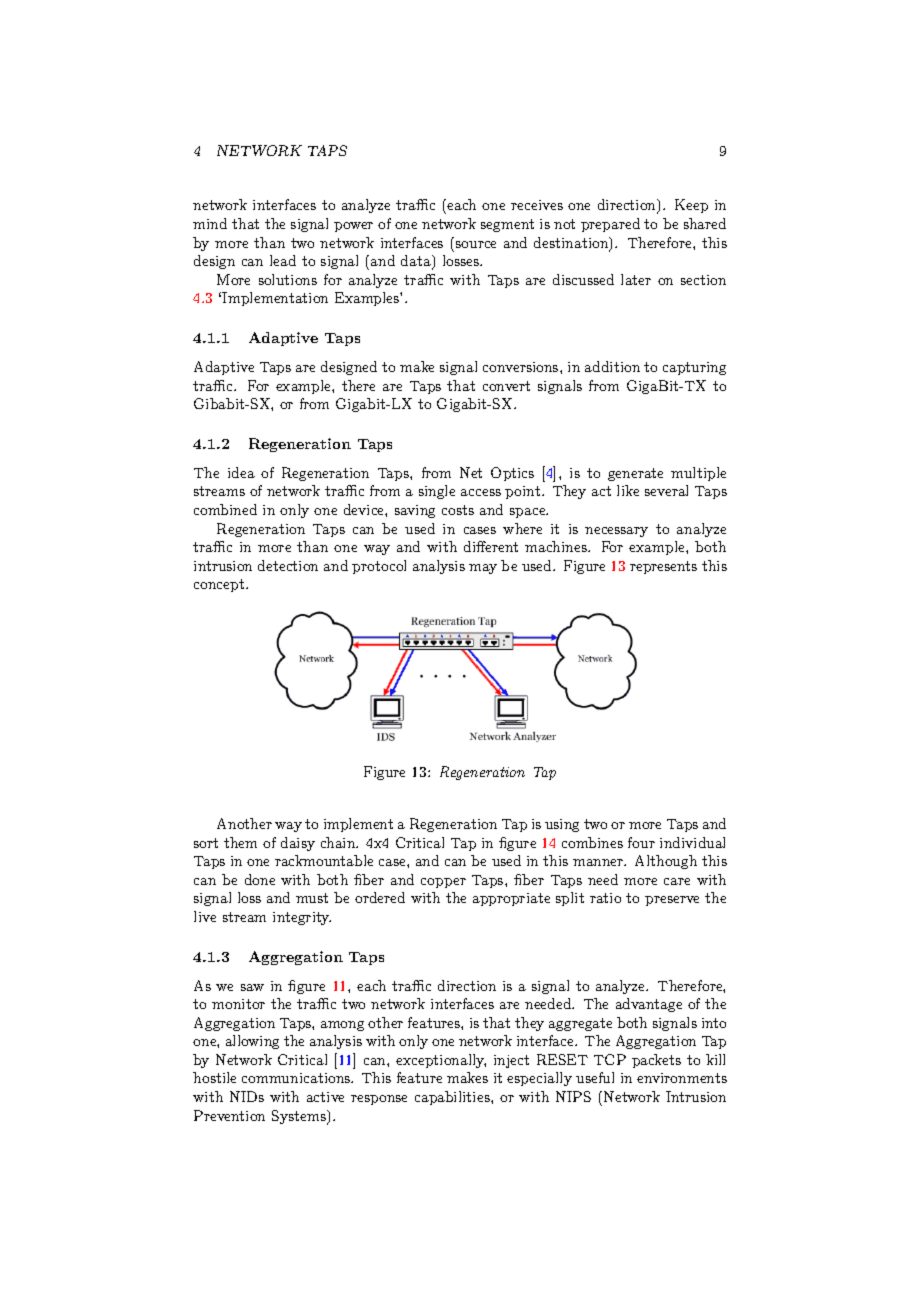  Describe the element at coordinates (476, 244) in the page. I see `source` at that location.
